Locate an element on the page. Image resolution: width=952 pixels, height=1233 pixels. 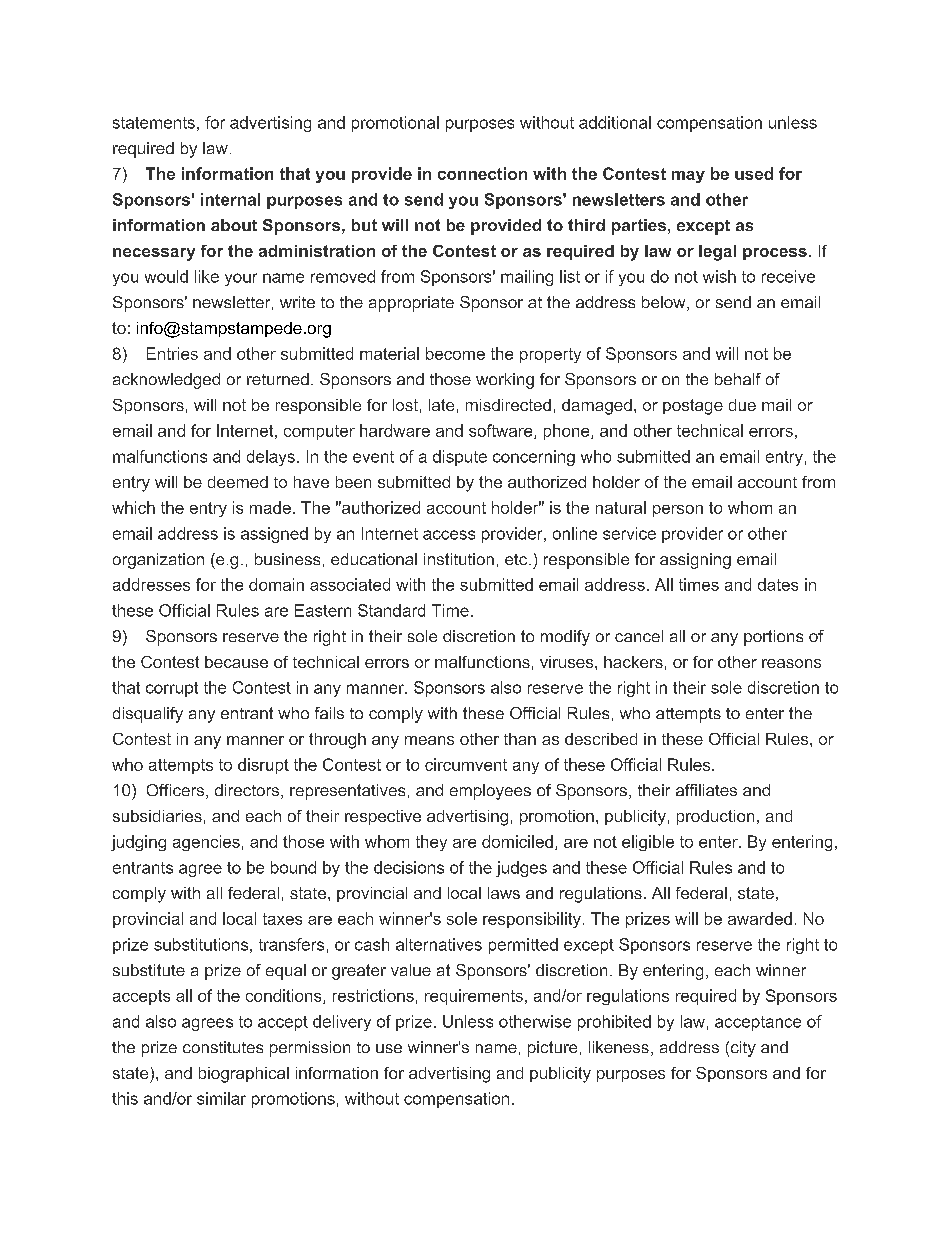
constitutes is located at coordinates (223, 1047).
